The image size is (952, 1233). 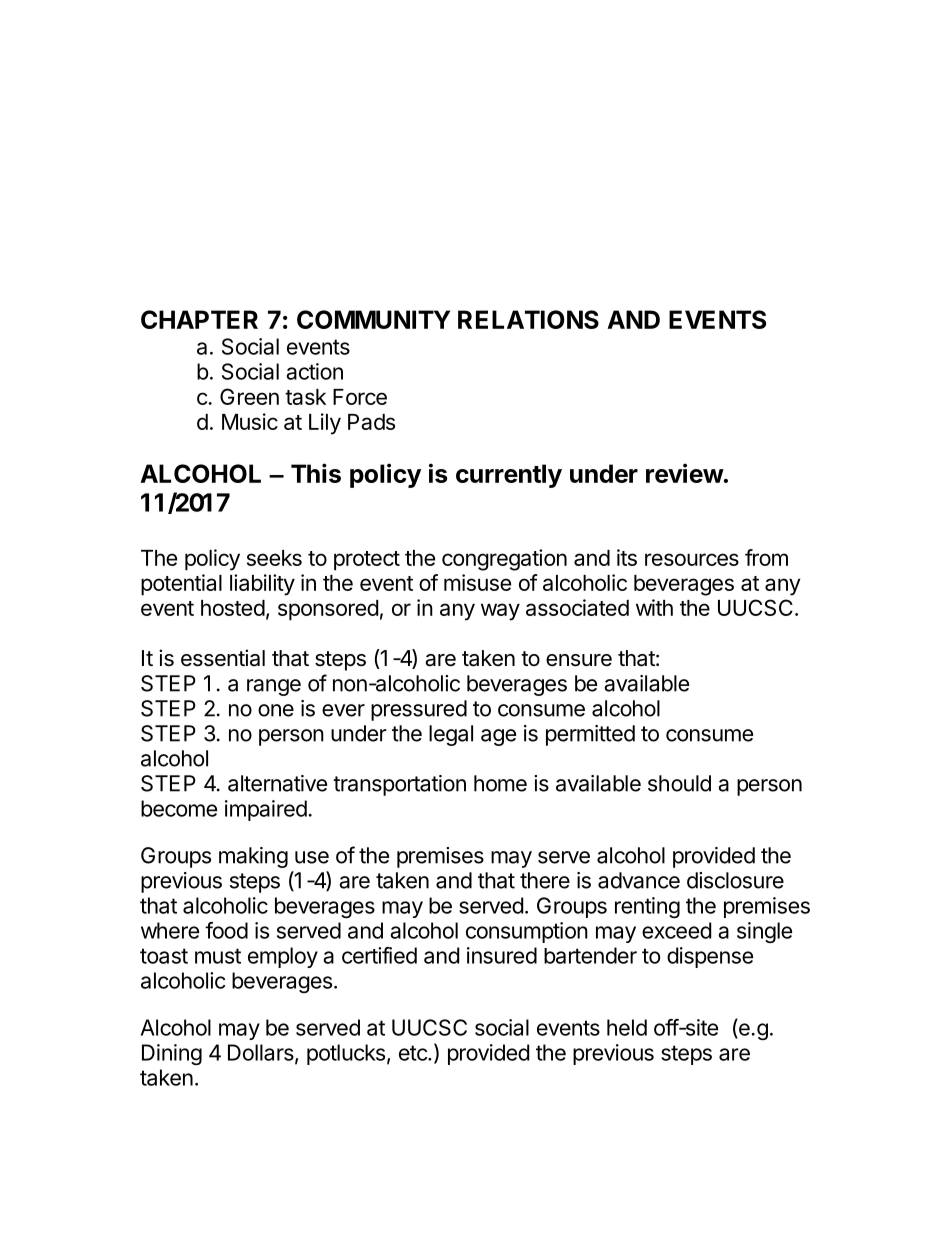 What do you see at coordinates (262, 585) in the screenshot?
I see `liability` at bounding box center [262, 585].
